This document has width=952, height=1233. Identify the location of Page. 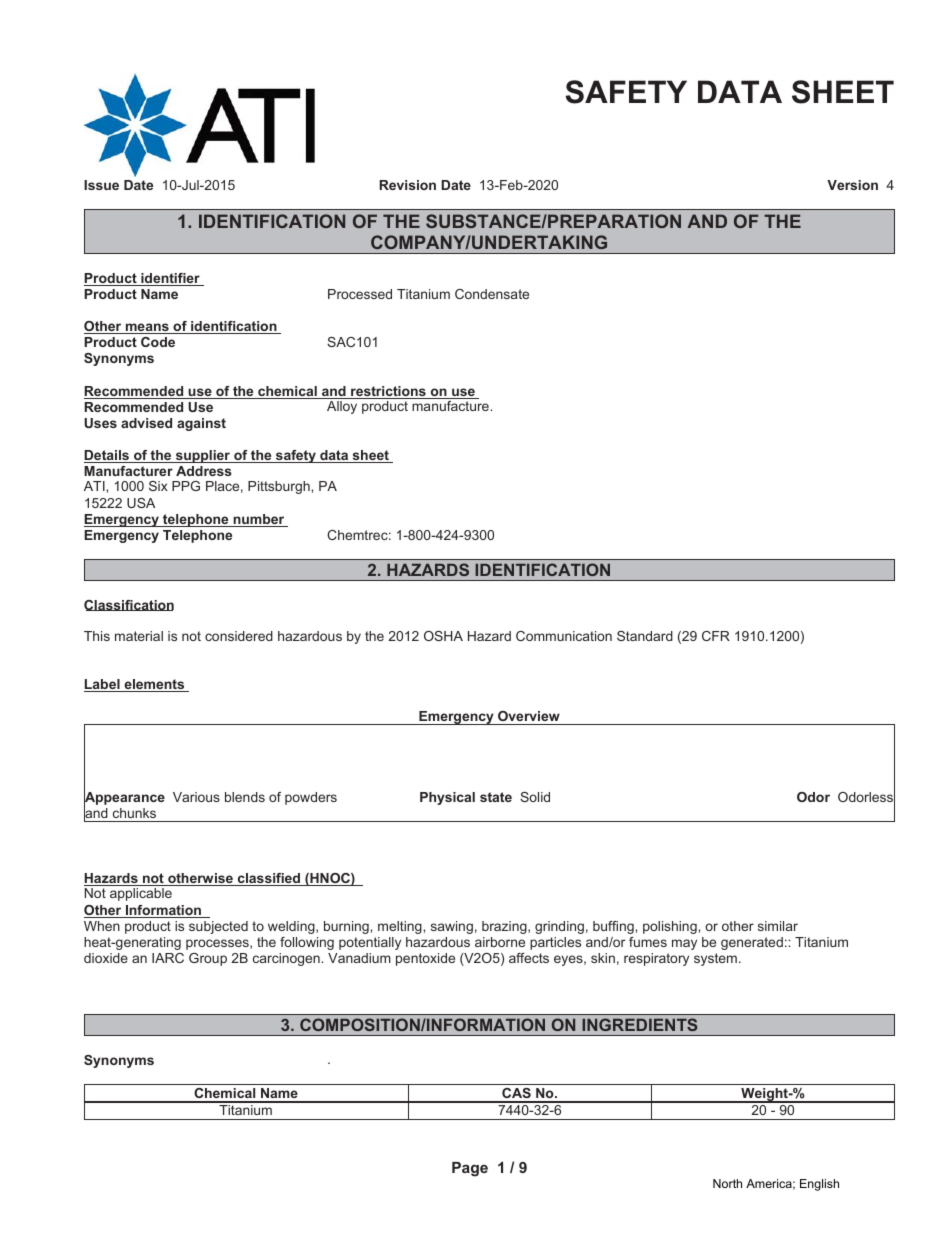
(470, 1169).
